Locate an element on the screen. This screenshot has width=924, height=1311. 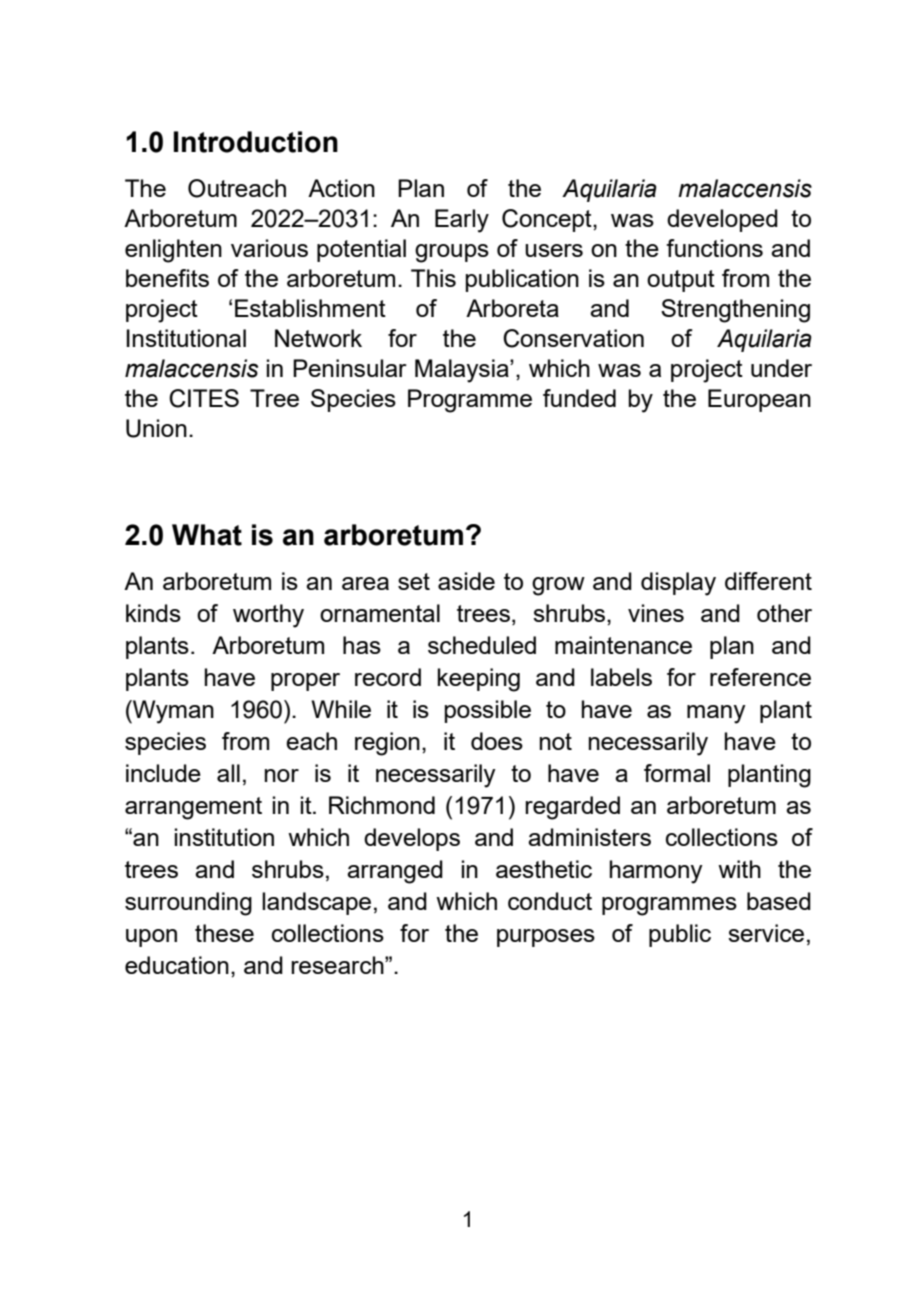
Early is located at coordinates (462, 221).
